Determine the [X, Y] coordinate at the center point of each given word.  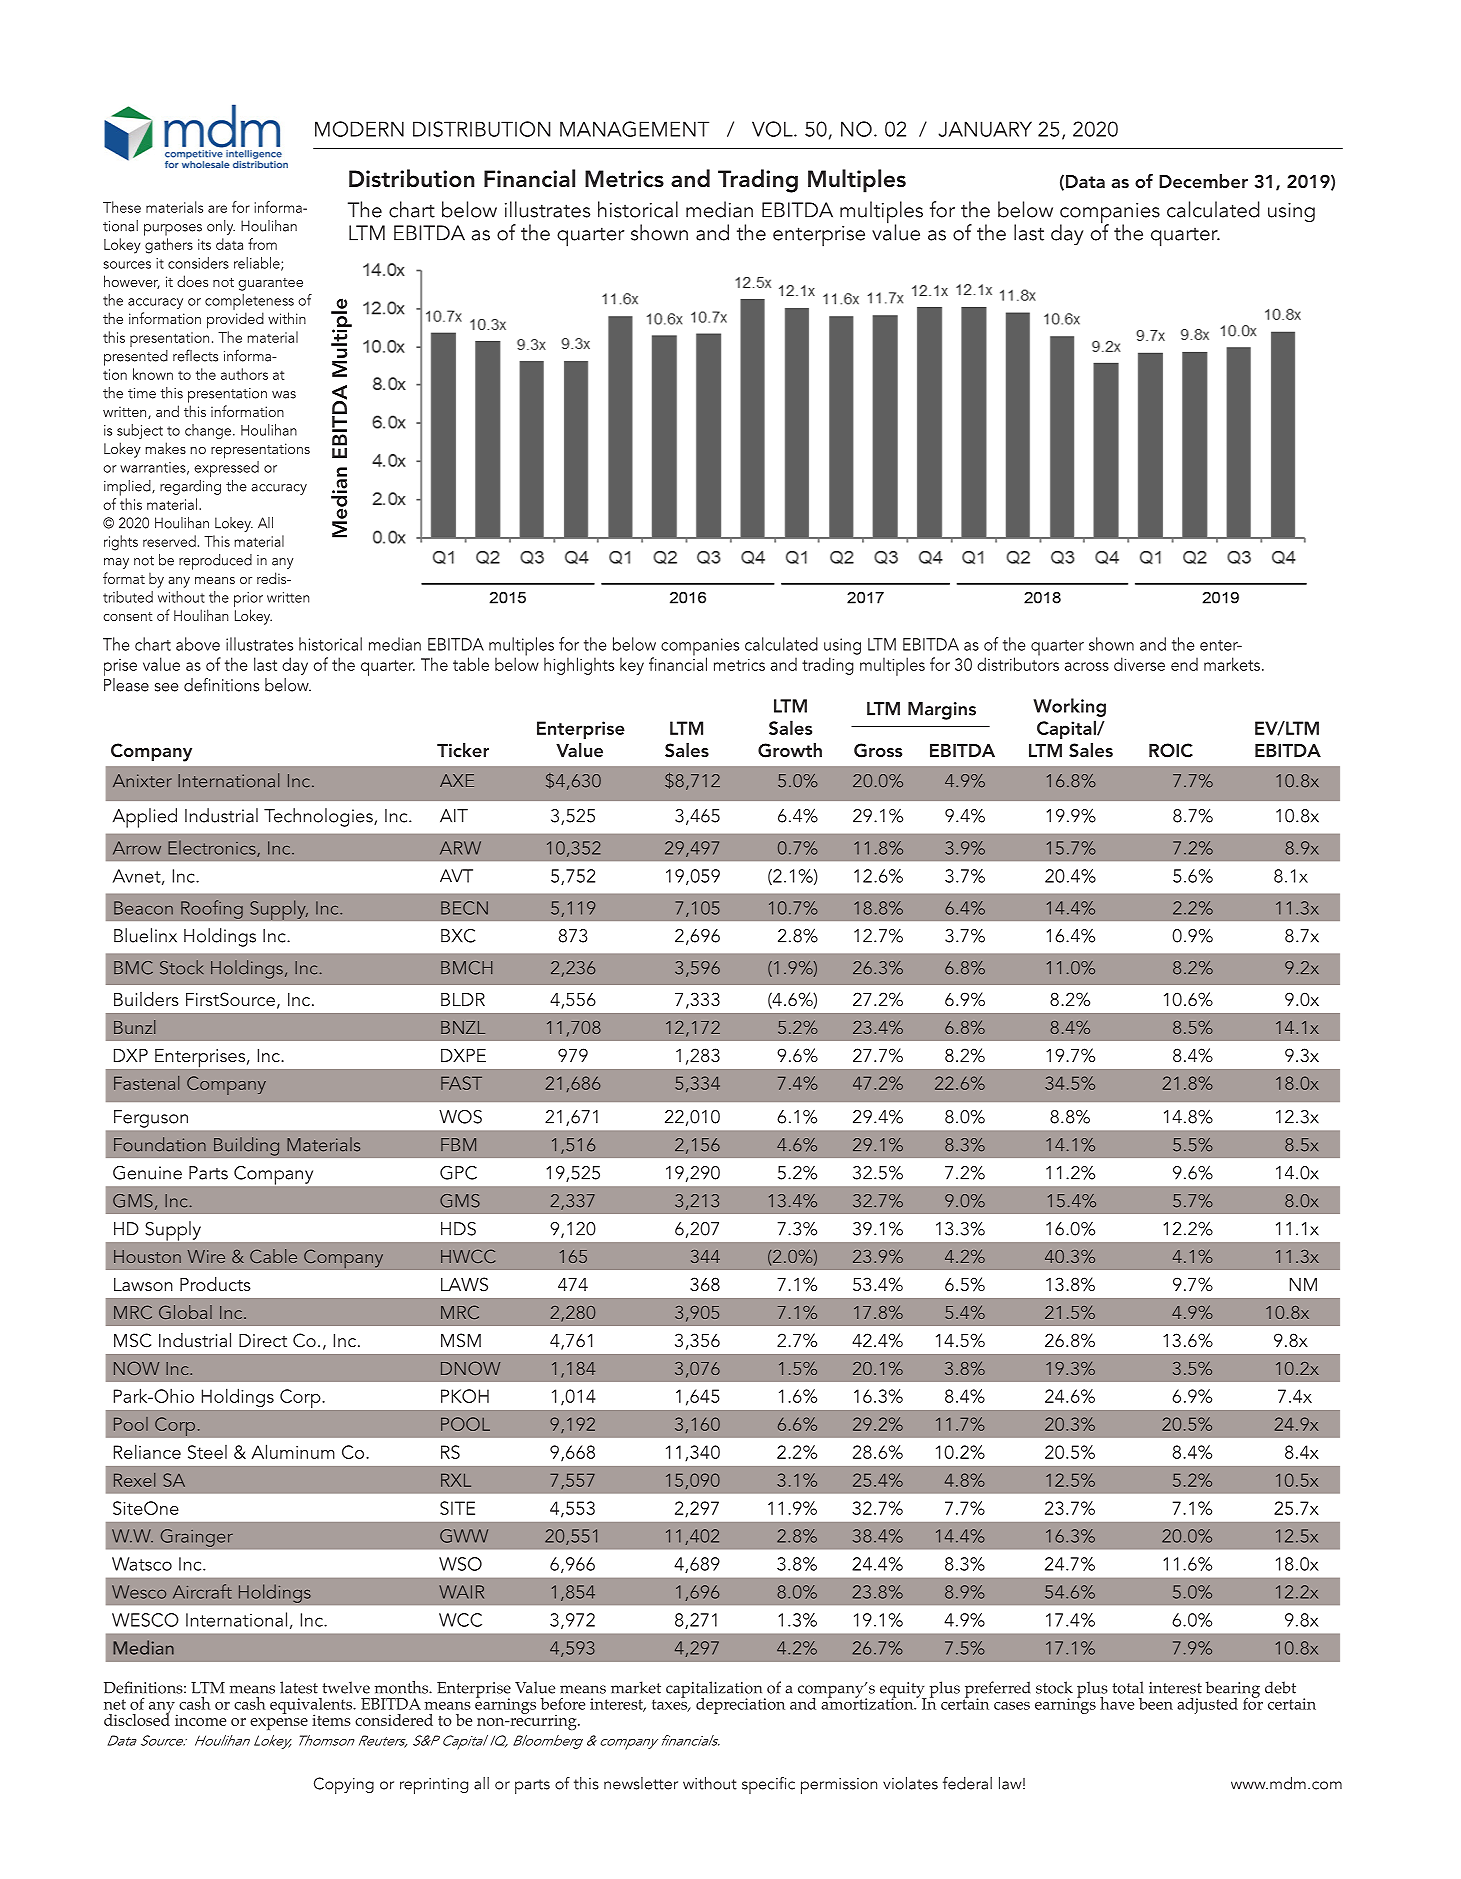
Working [1069, 707]
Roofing [212, 909]
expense [279, 1724]
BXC [458, 936]
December [1203, 181]
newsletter [641, 1783]
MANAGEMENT [634, 129]
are [217, 209]
